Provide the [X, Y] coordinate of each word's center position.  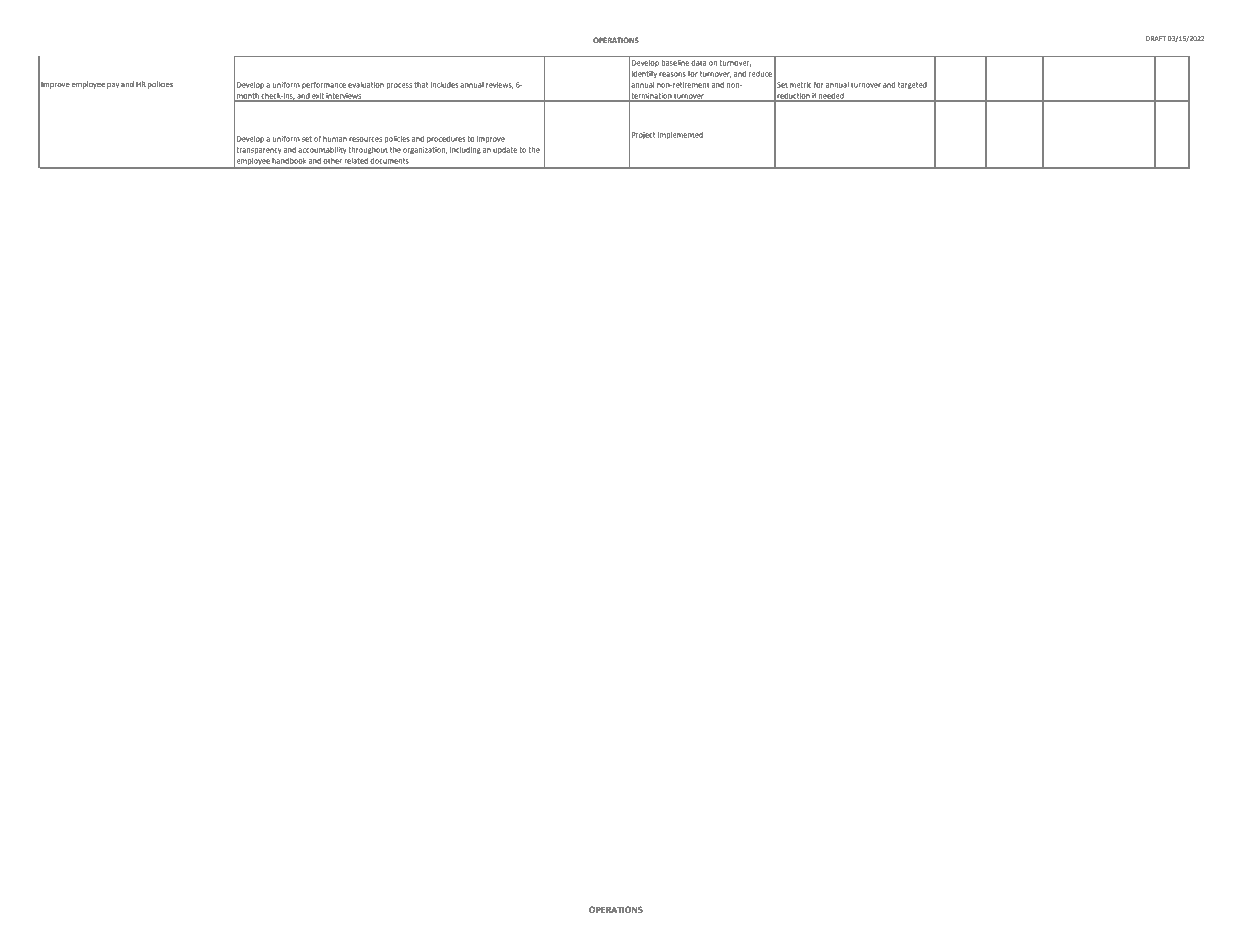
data [698, 63]
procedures [446, 139]
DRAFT [1156, 38]
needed [831, 97]
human [335, 139]
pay [113, 86]
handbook [289, 161]
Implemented [680, 135]
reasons [672, 74]
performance [324, 85]
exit [318, 97]
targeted [912, 85]
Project [643, 135]
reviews [500, 85]
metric [800, 85]
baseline [675, 63]
